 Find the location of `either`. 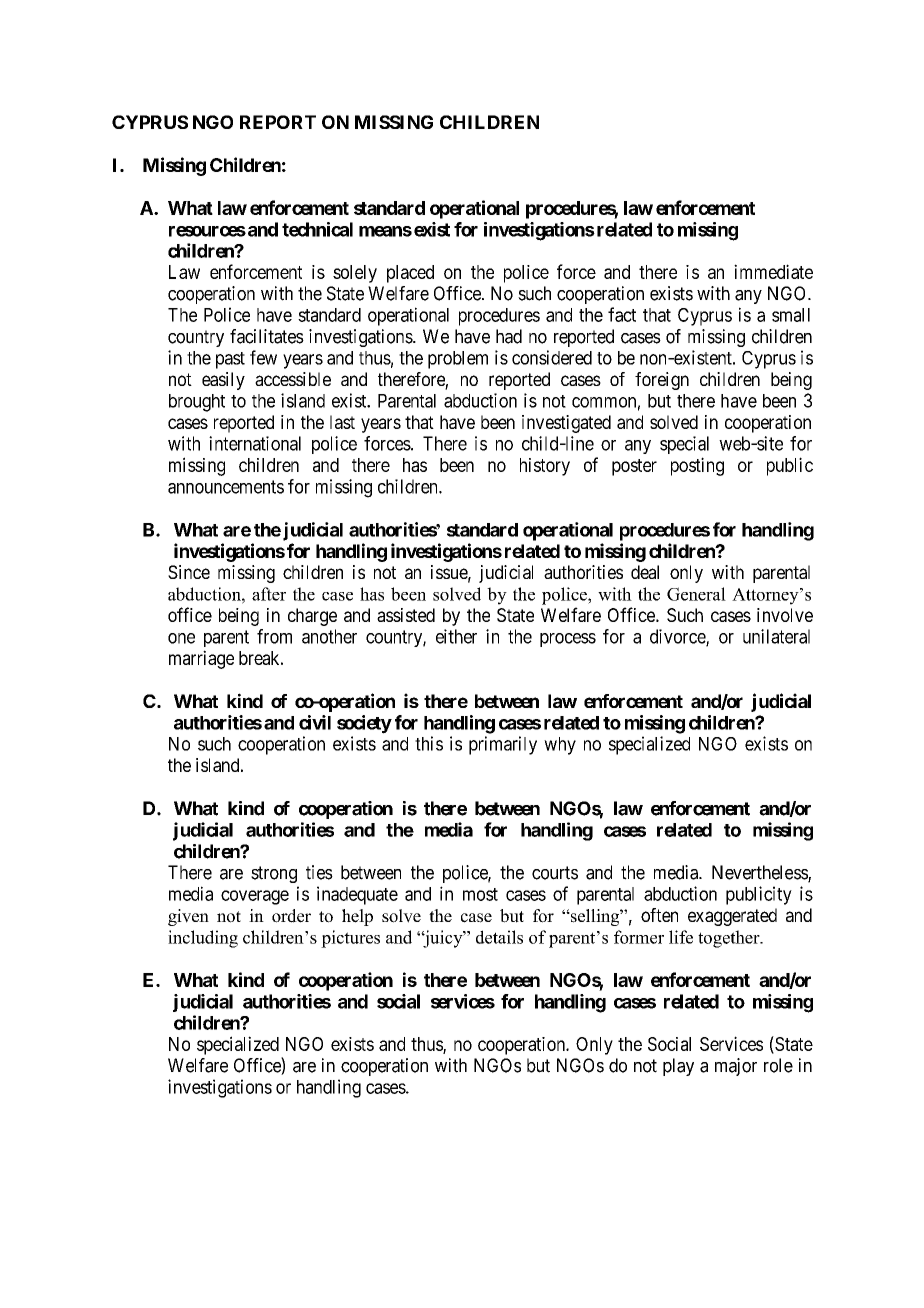

either is located at coordinates (456, 636).
